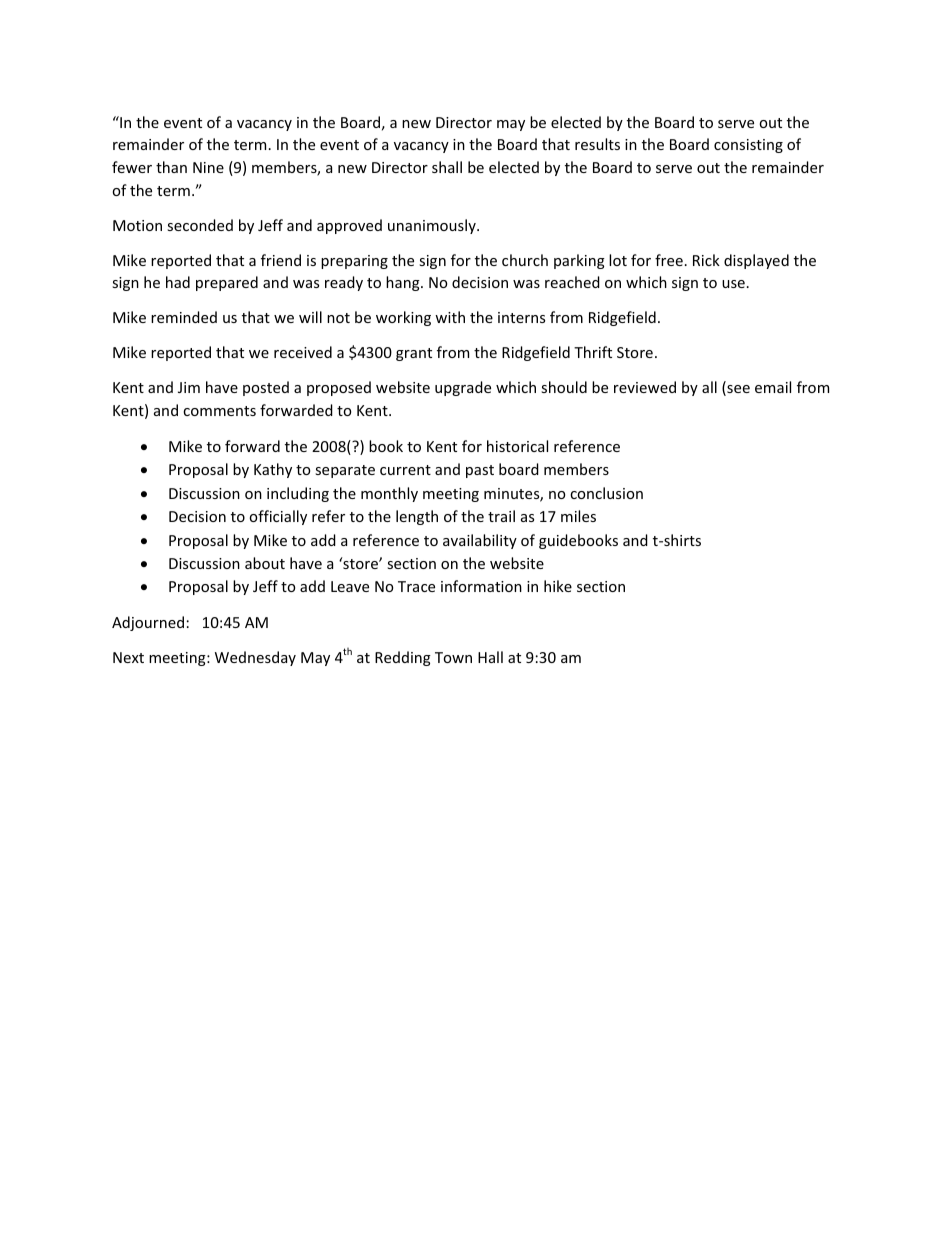  Describe the element at coordinates (255, 658) in the screenshot. I see `Wednesday` at that location.
